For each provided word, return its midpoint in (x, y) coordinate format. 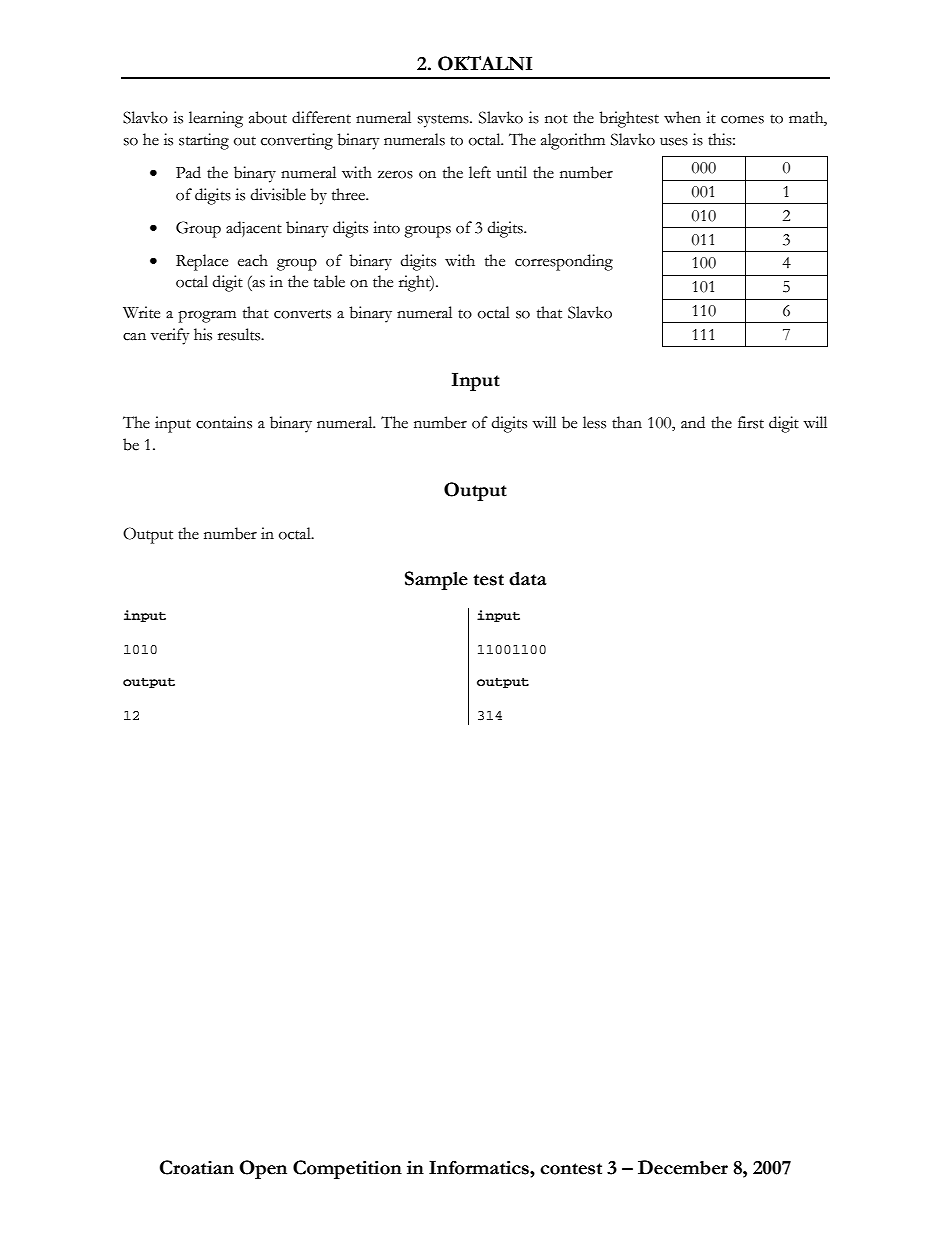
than (627, 422)
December (683, 1167)
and (693, 422)
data (528, 579)
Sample (436, 580)
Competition (347, 1169)
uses (674, 142)
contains (224, 422)
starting (204, 141)
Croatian (197, 1167)
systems (444, 121)
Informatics (480, 1168)
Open (263, 1169)
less (594, 422)
